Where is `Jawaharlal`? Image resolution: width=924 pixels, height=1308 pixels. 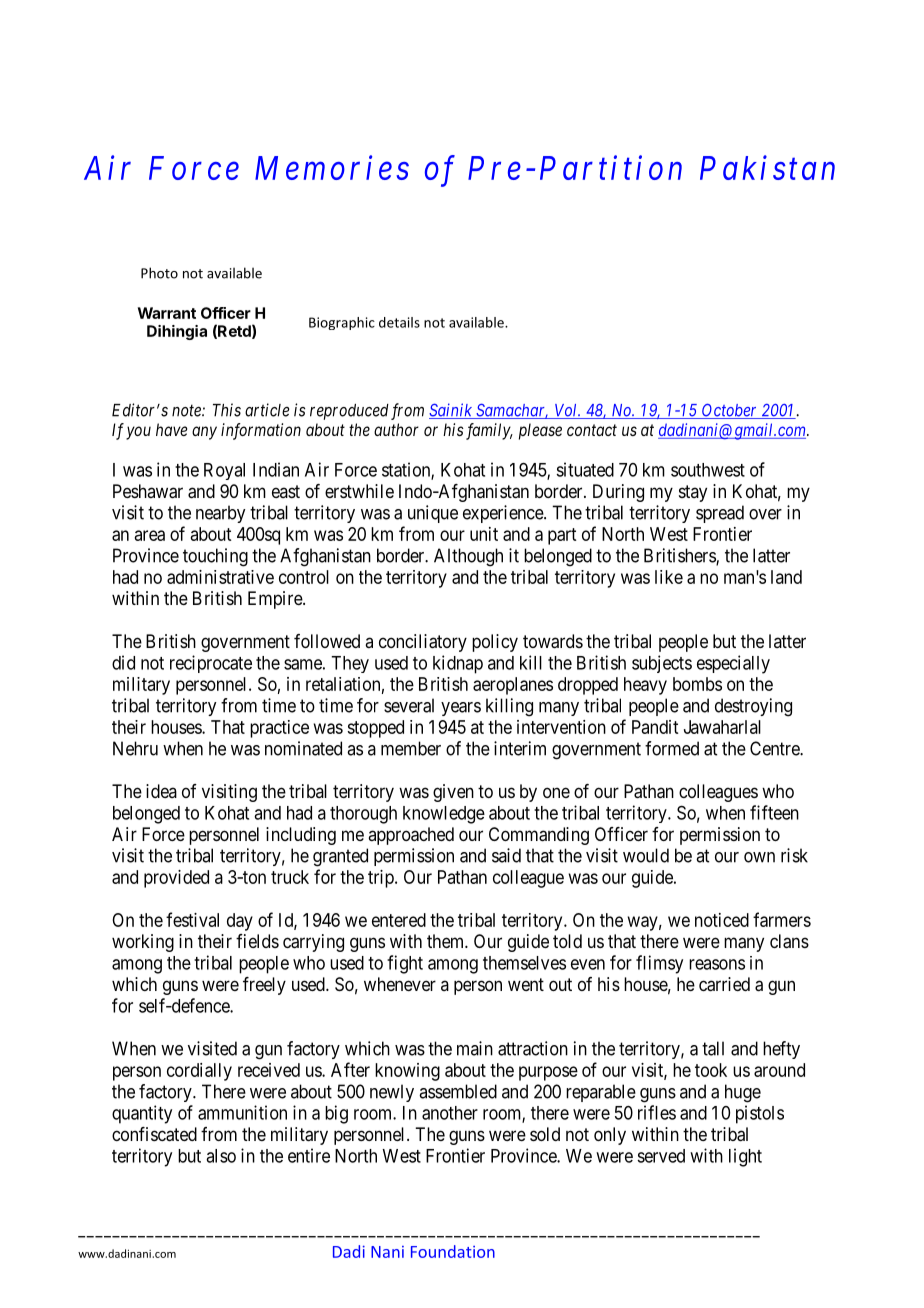
Jawaharlal is located at coordinates (722, 727).
